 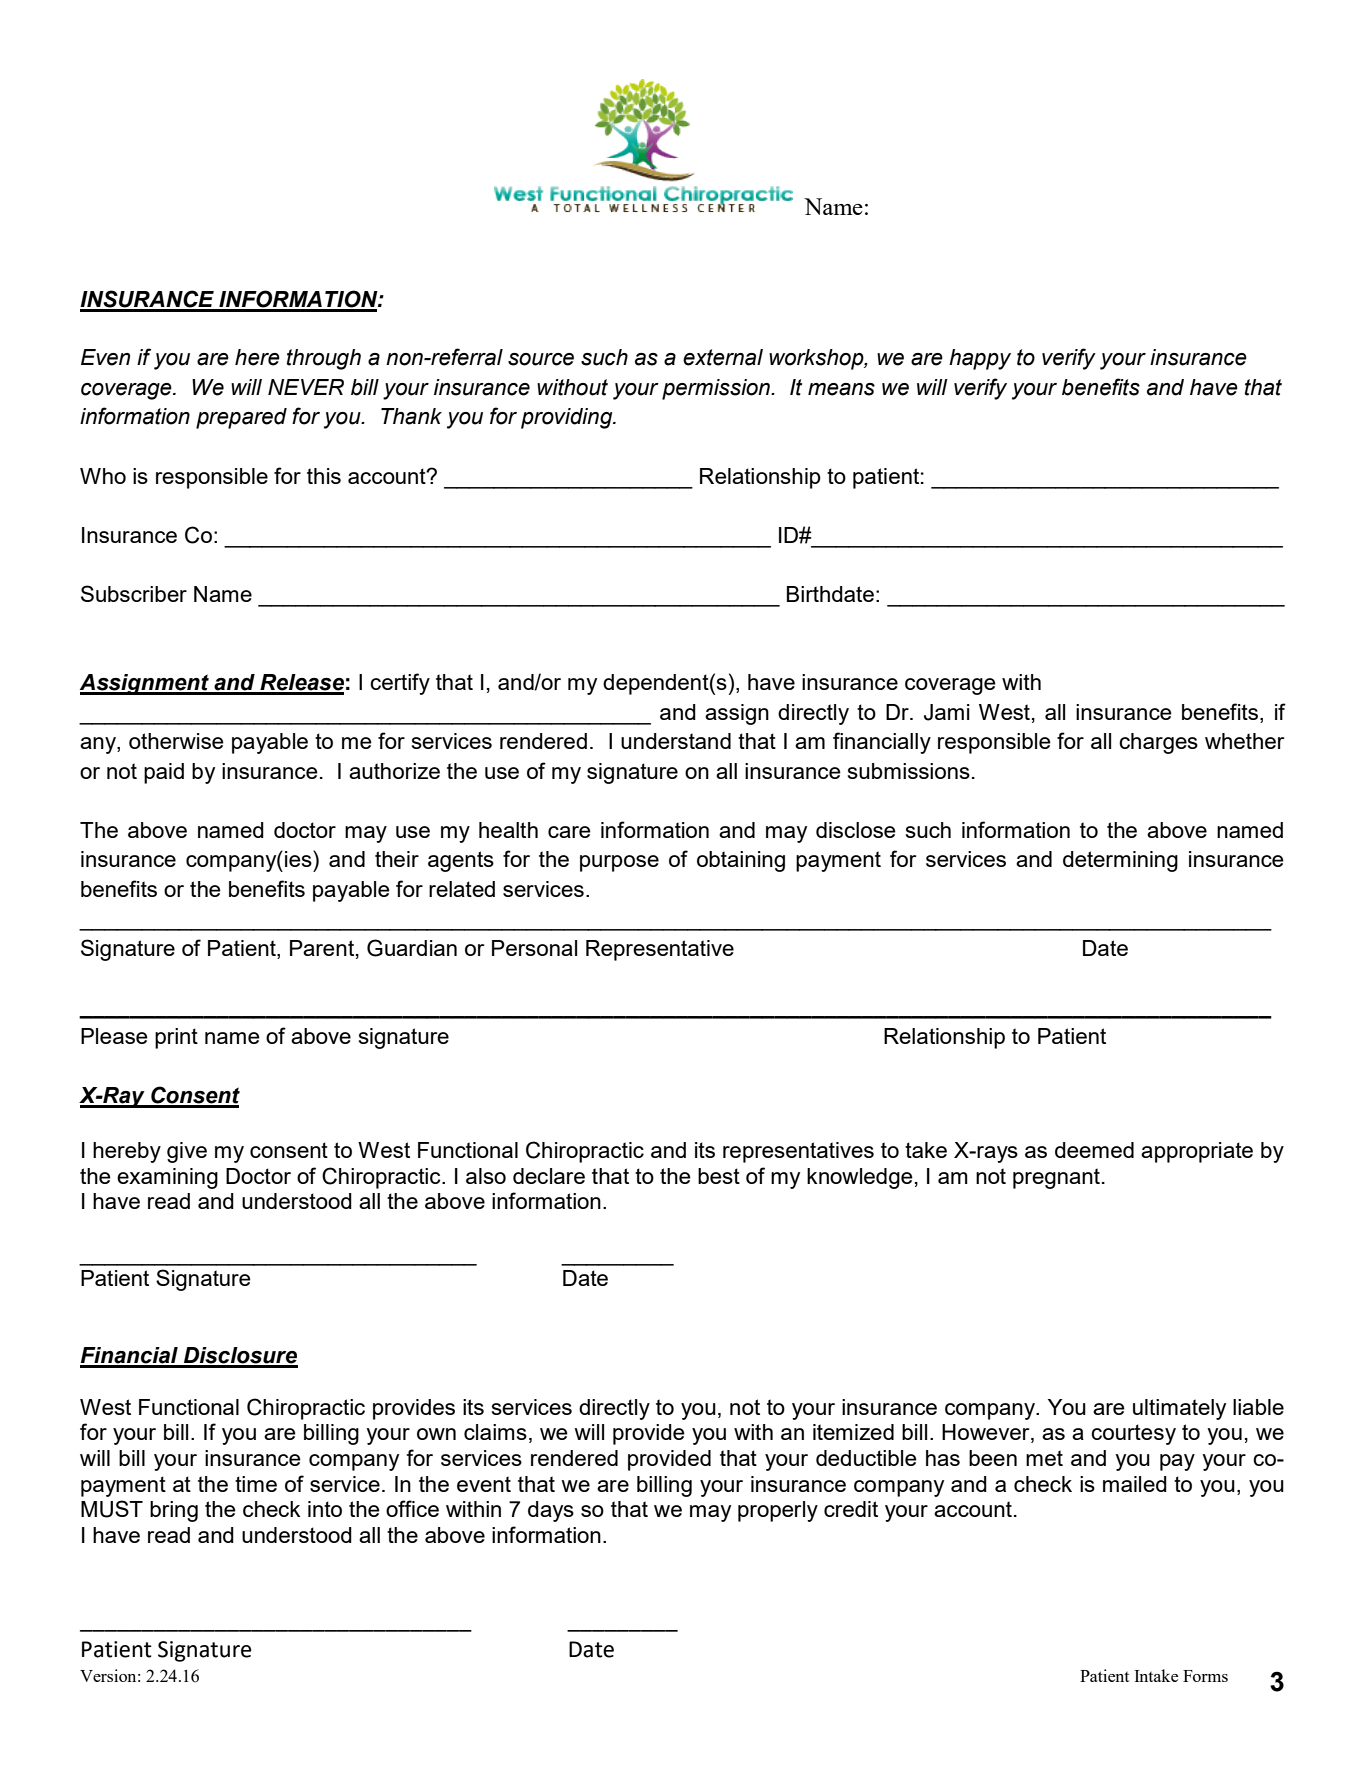 What do you see at coordinates (980, 359) in the page?
I see `happy` at bounding box center [980, 359].
